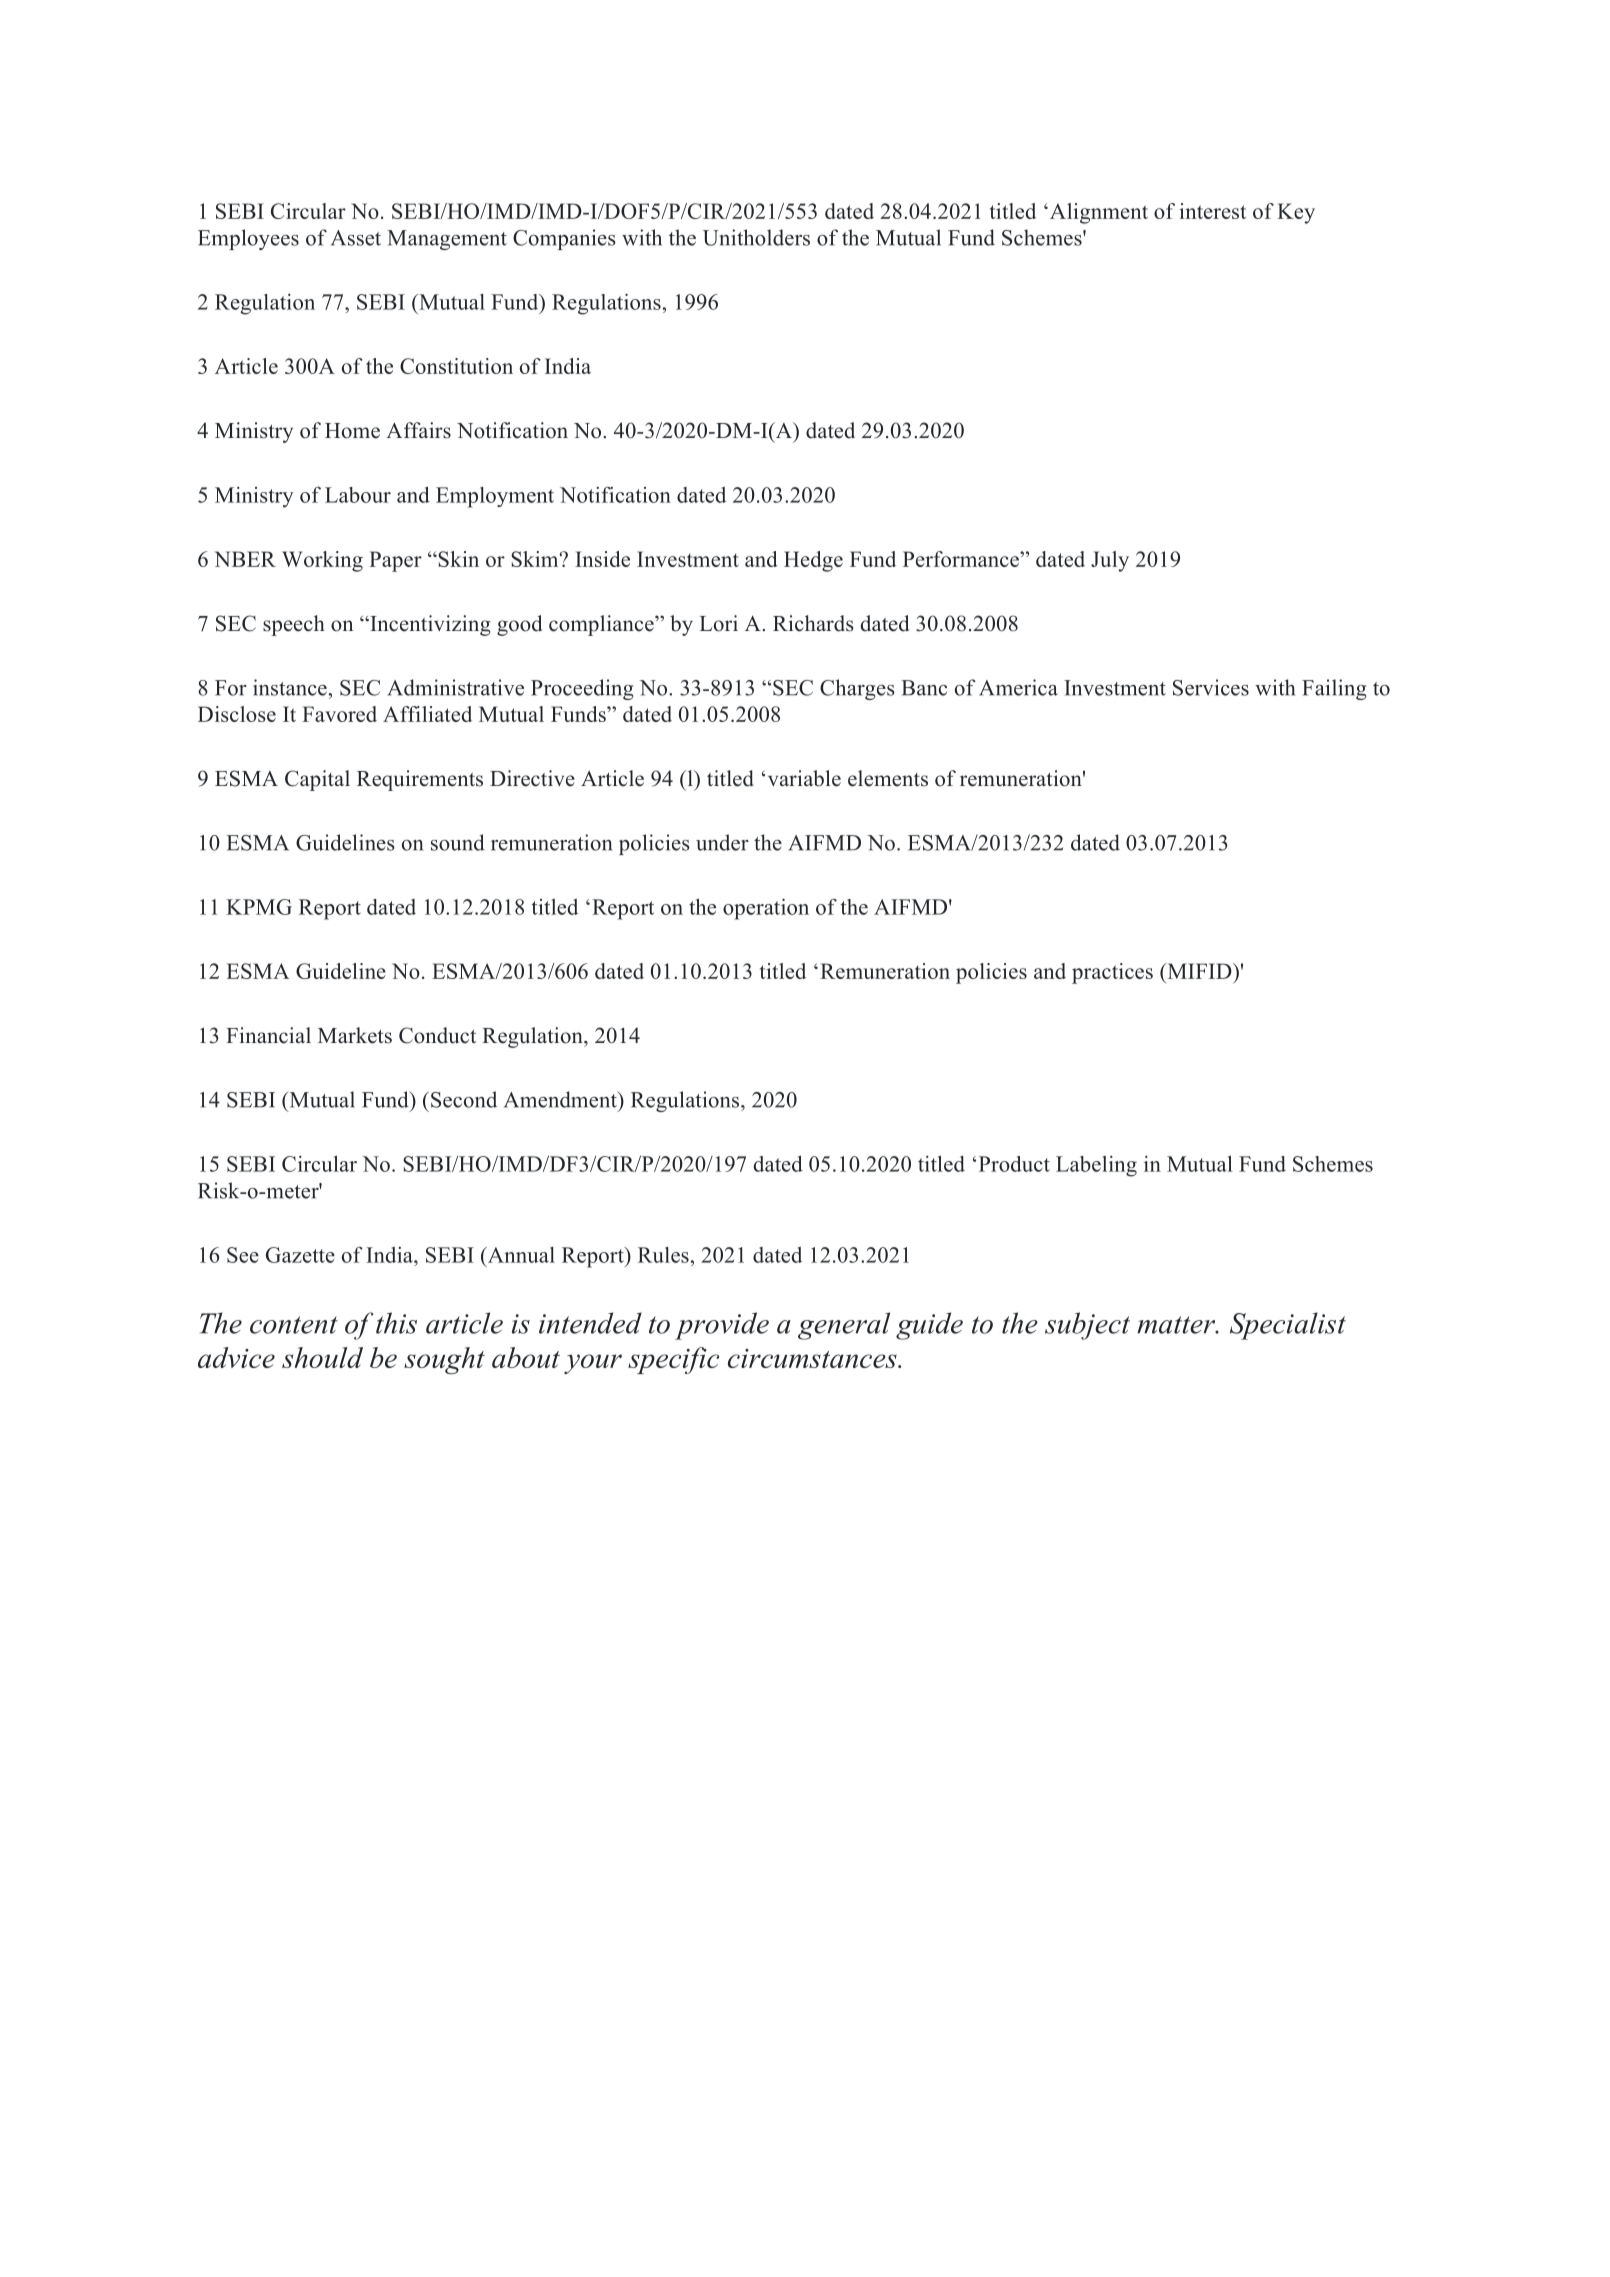  I want to click on Asset, so click(356, 238).
